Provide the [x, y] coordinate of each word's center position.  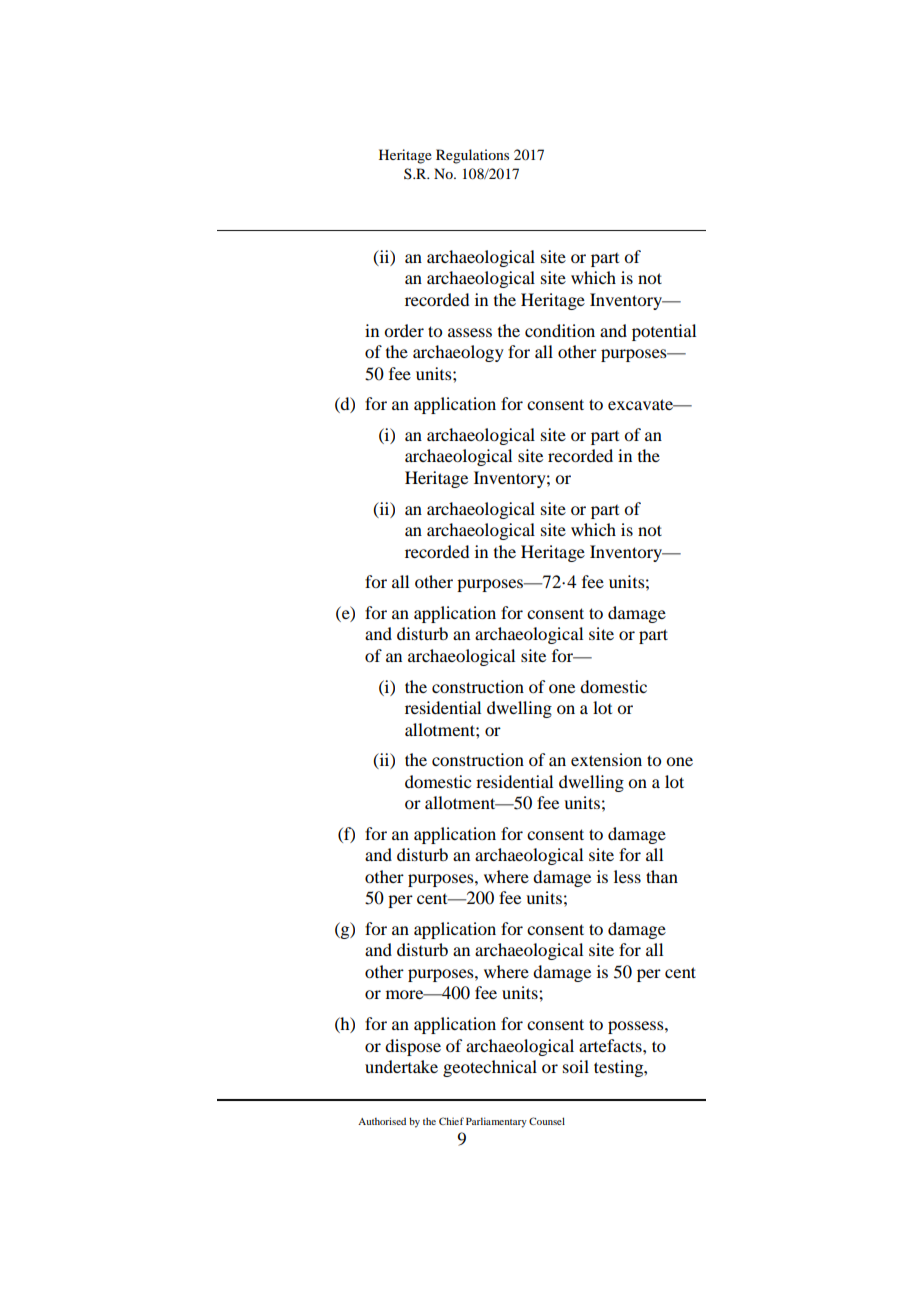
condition [560, 330]
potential [664, 332]
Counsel [547, 1121]
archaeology [458, 353]
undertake [401, 1066]
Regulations [472, 156]
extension [606, 759]
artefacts [611, 1045]
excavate [641, 404]
